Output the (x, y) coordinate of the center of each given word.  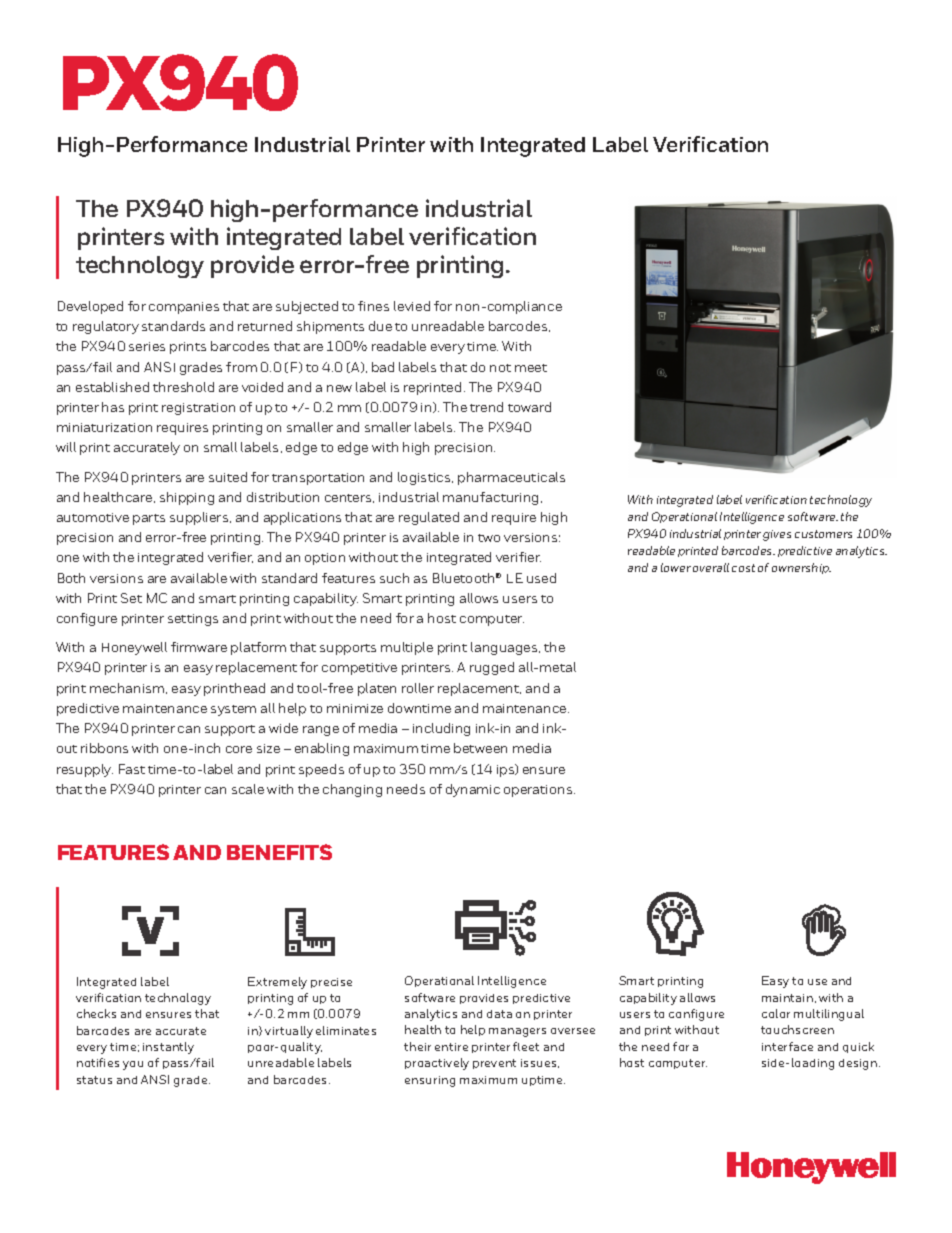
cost (743, 568)
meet (531, 368)
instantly (168, 1048)
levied (412, 306)
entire (451, 1047)
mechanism (128, 688)
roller (418, 688)
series (147, 346)
